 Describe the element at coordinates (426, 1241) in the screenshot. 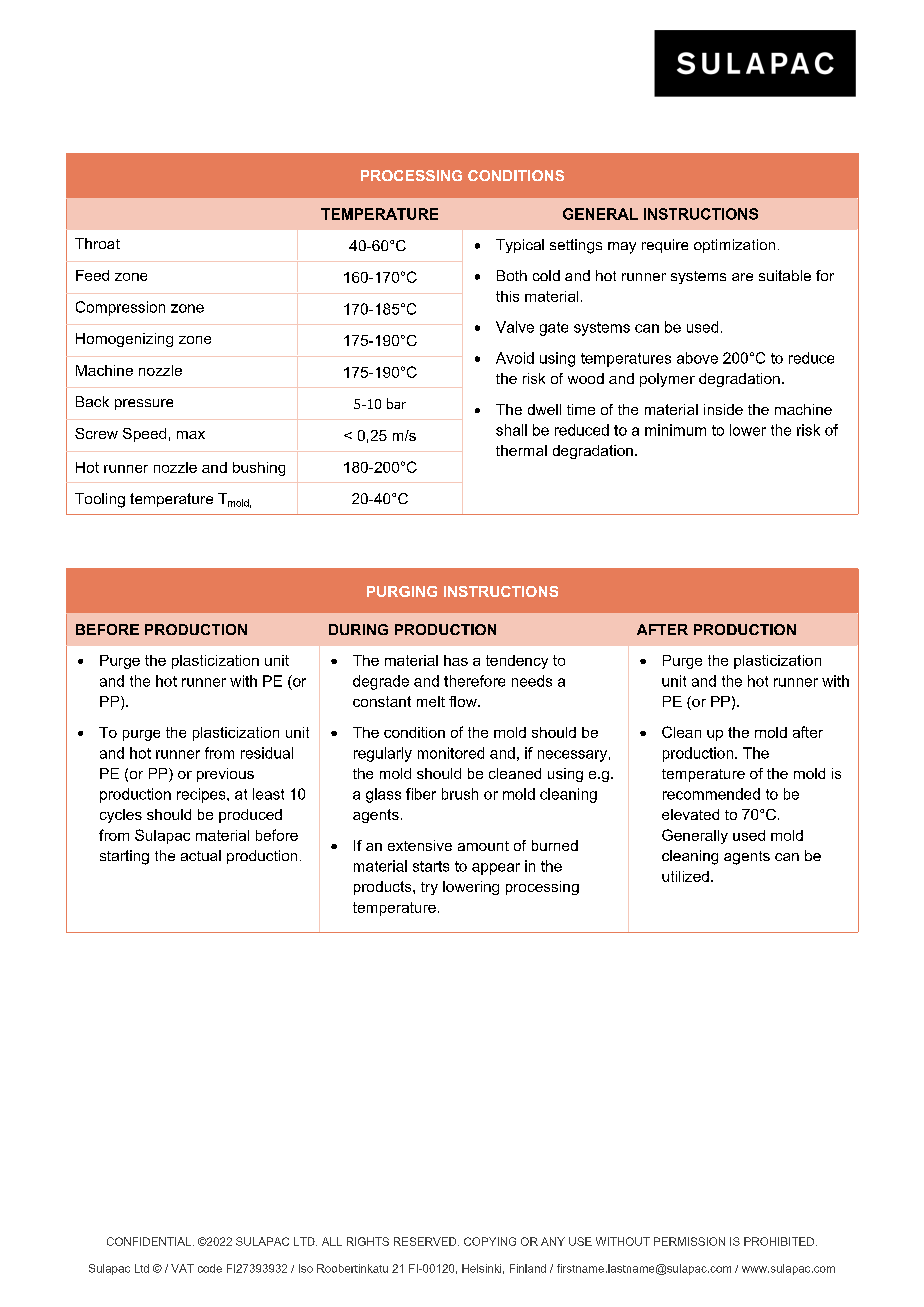

I see `RESERVED` at that location.
